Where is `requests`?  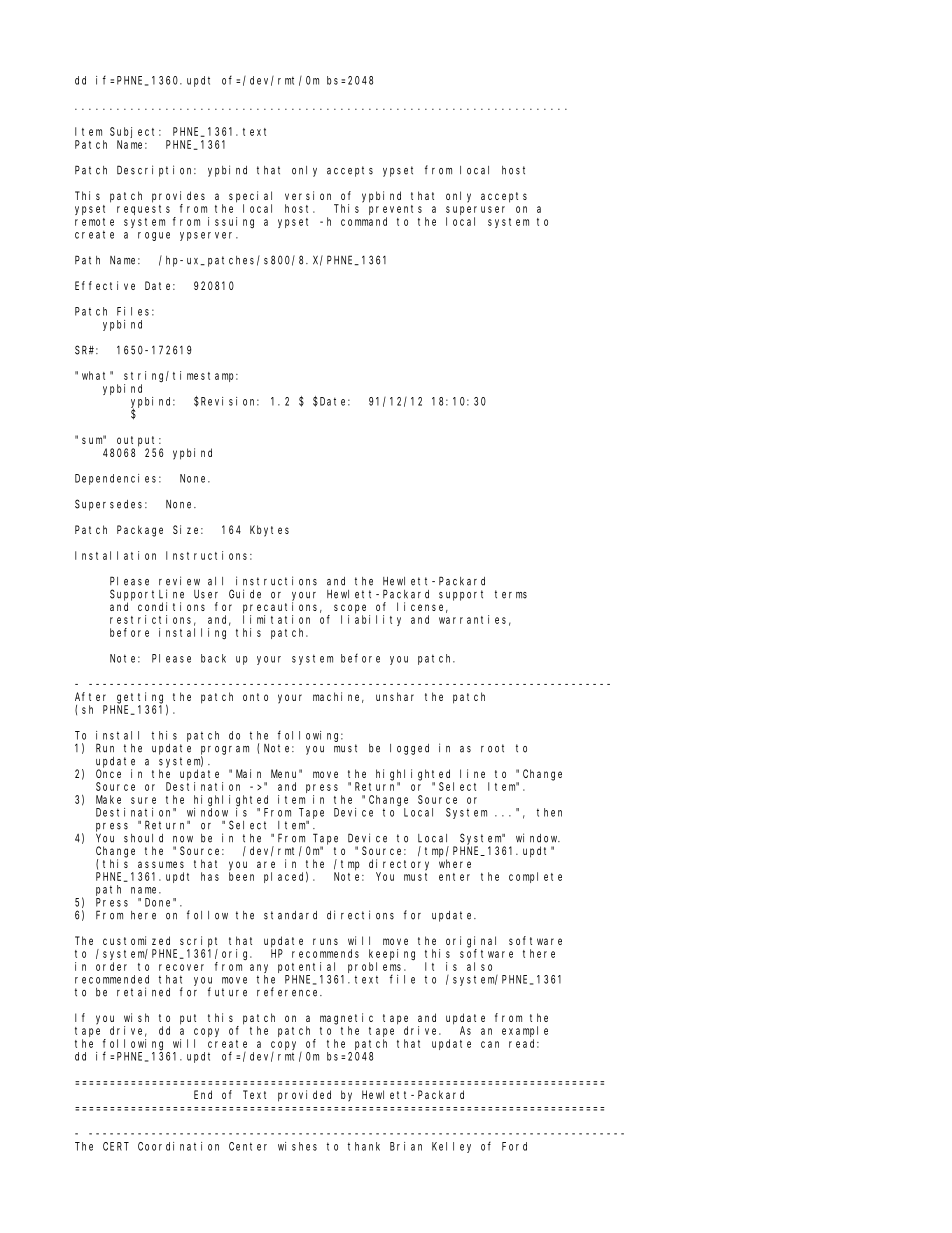 requests is located at coordinates (143, 210).
